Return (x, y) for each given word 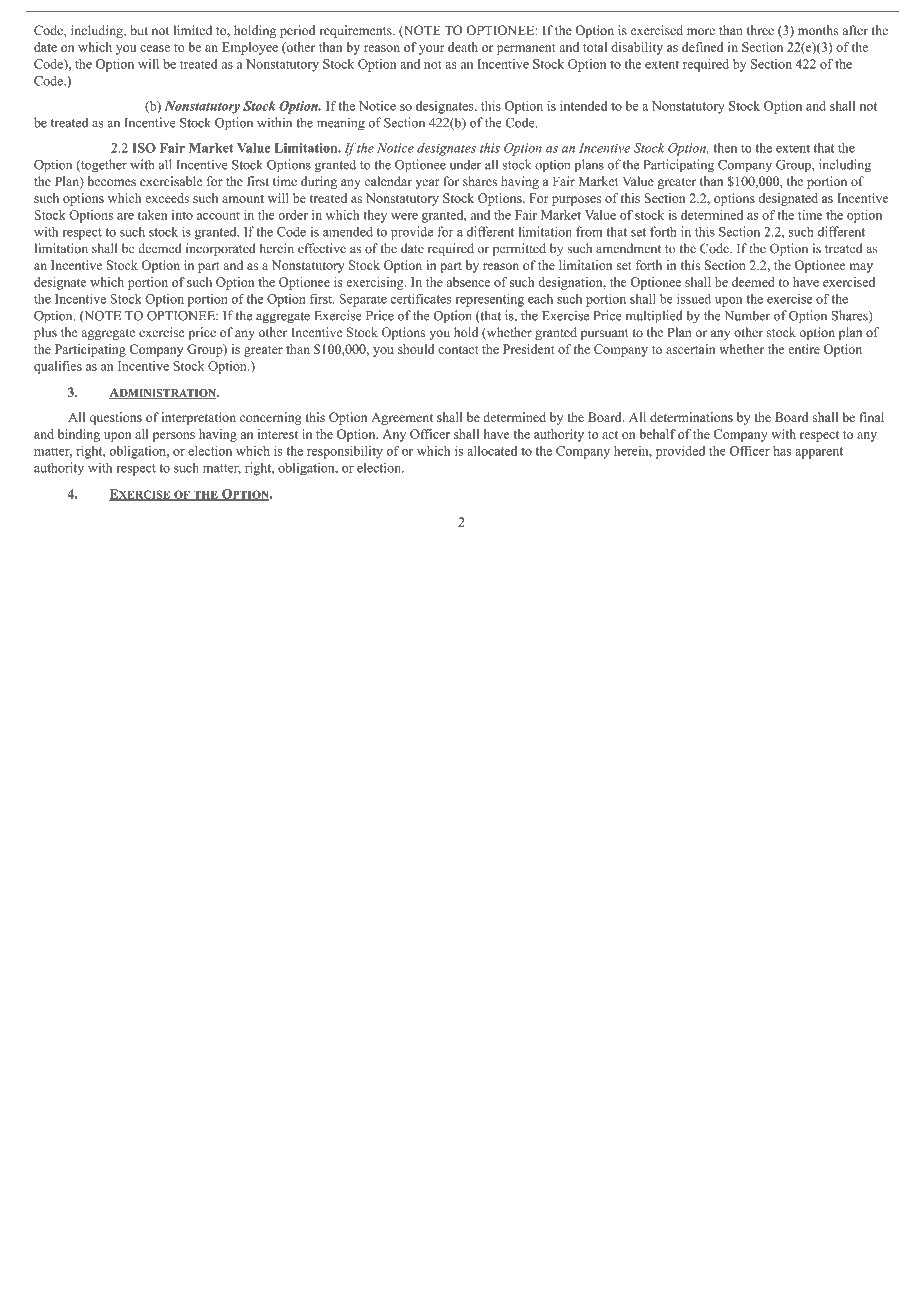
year (427, 184)
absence (468, 282)
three (760, 30)
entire (804, 349)
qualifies (58, 367)
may (861, 268)
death (463, 47)
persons (174, 437)
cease (155, 48)
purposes (576, 201)
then (725, 148)
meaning (341, 124)
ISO (144, 148)
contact (458, 350)
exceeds (167, 198)
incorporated (221, 249)
